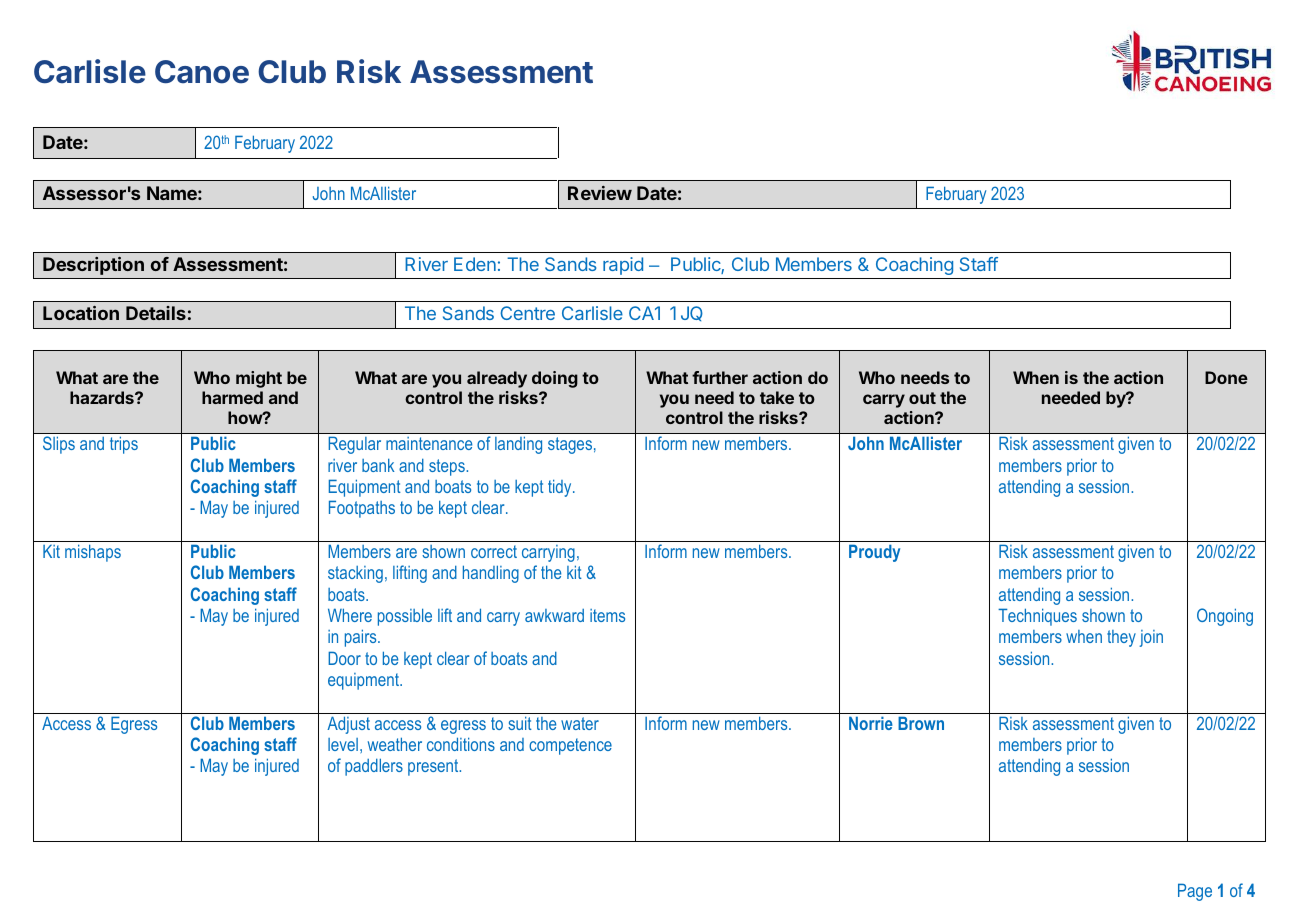  I want to click on rapid, so click(623, 266).
